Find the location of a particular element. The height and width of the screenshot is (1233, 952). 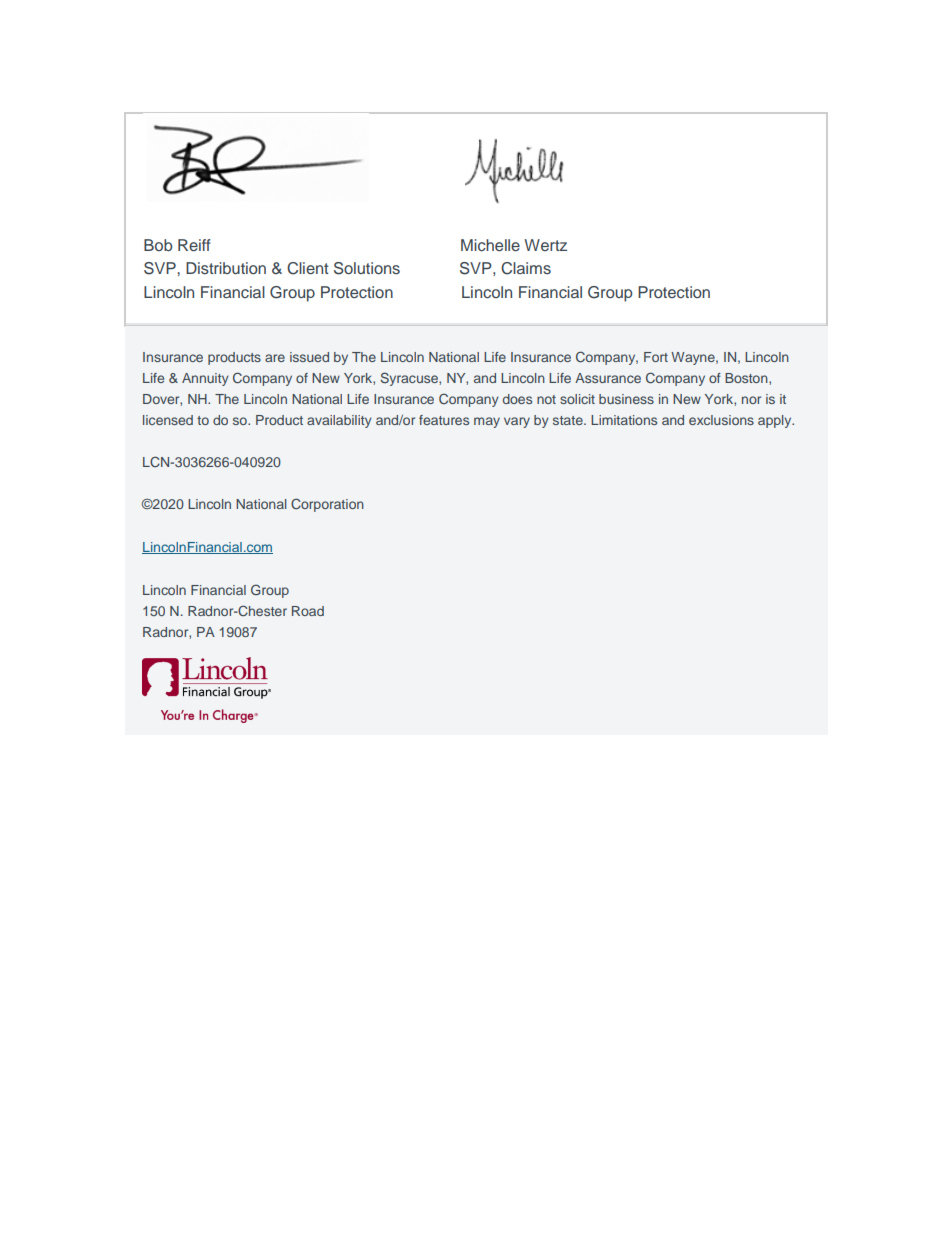

Michelle is located at coordinates (490, 245).
